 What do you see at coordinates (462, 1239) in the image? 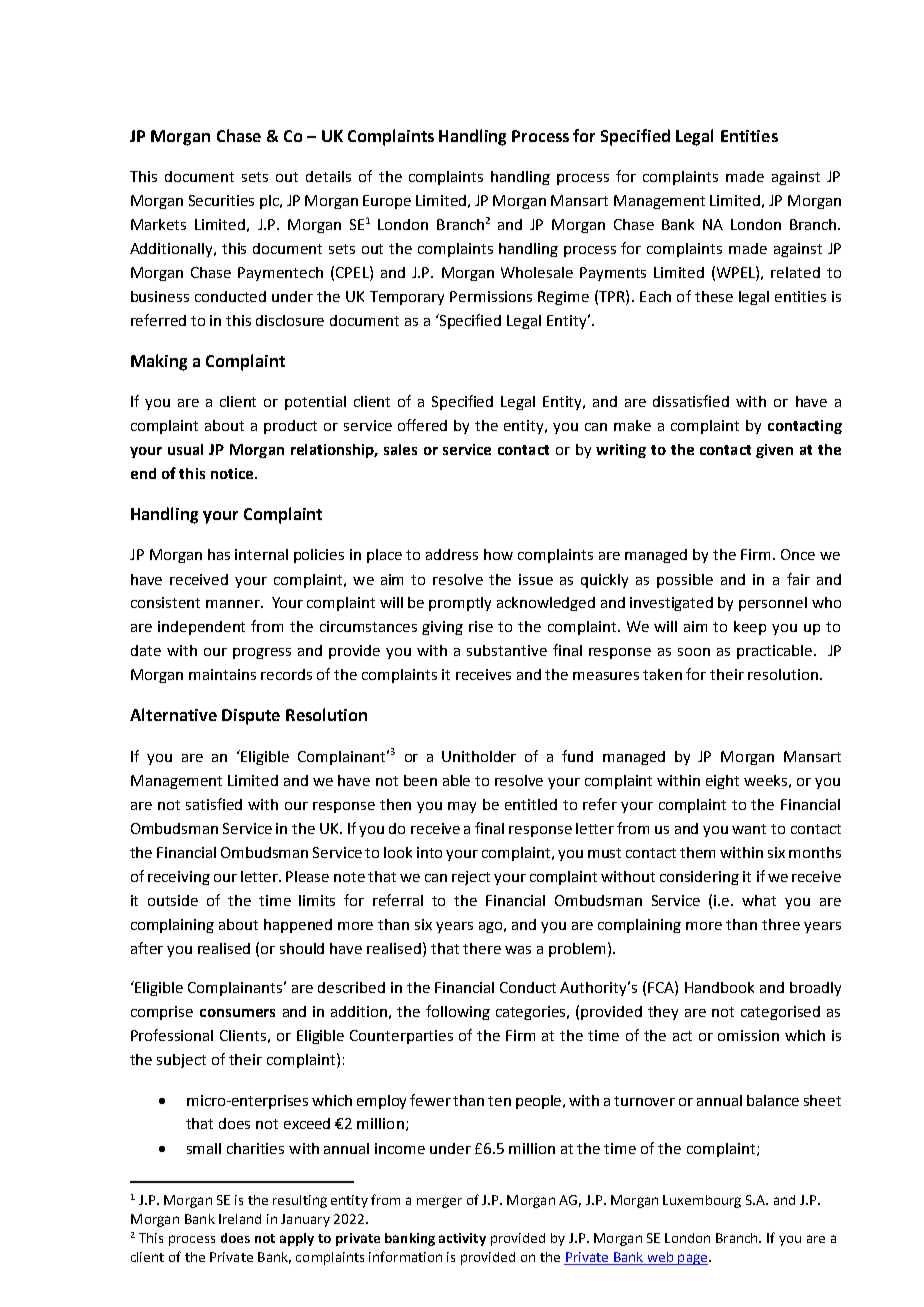
I see `activity` at bounding box center [462, 1239].
